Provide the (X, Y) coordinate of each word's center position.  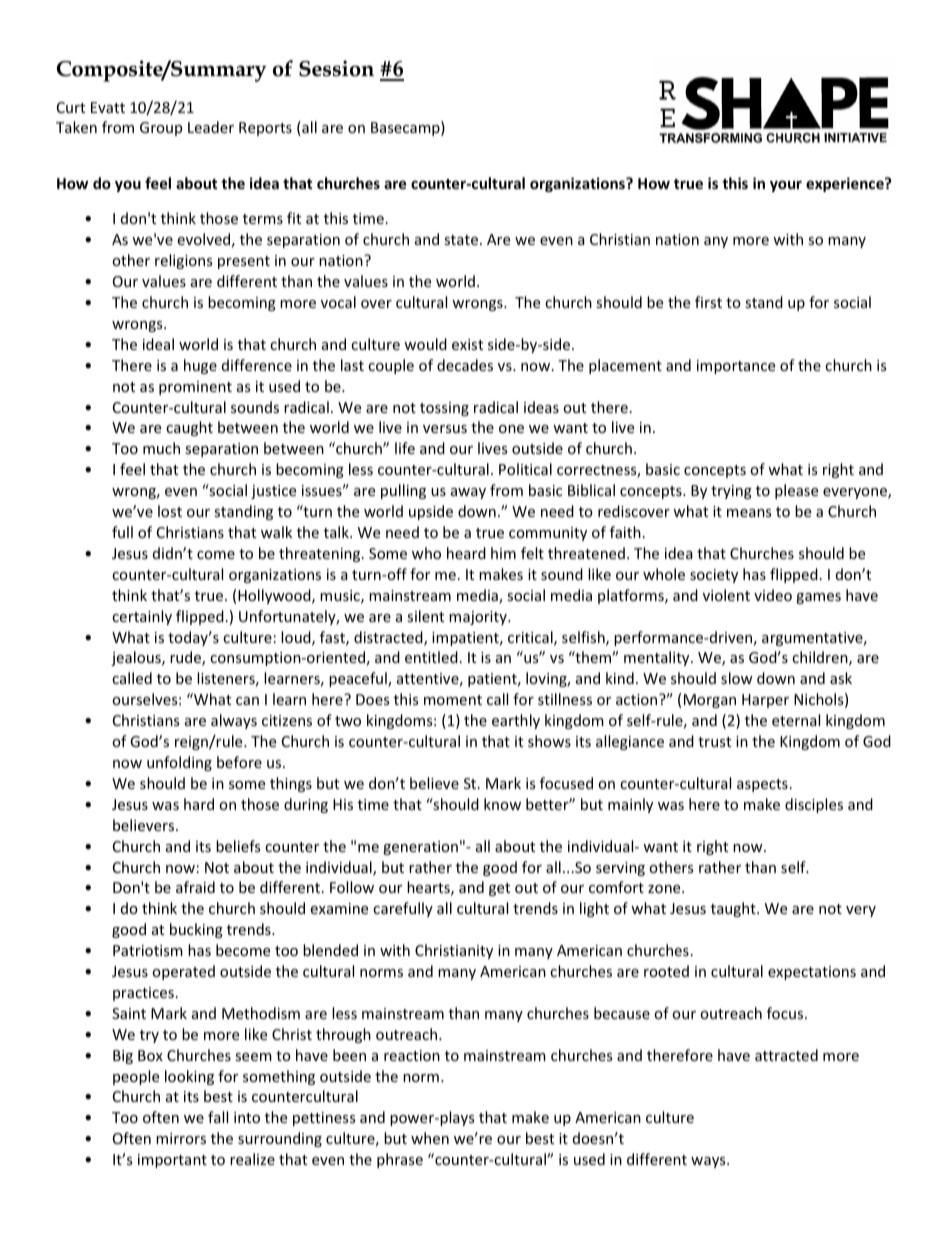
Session (336, 68)
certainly (142, 617)
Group (161, 129)
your (786, 186)
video (773, 595)
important (172, 1161)
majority (479, 618)
